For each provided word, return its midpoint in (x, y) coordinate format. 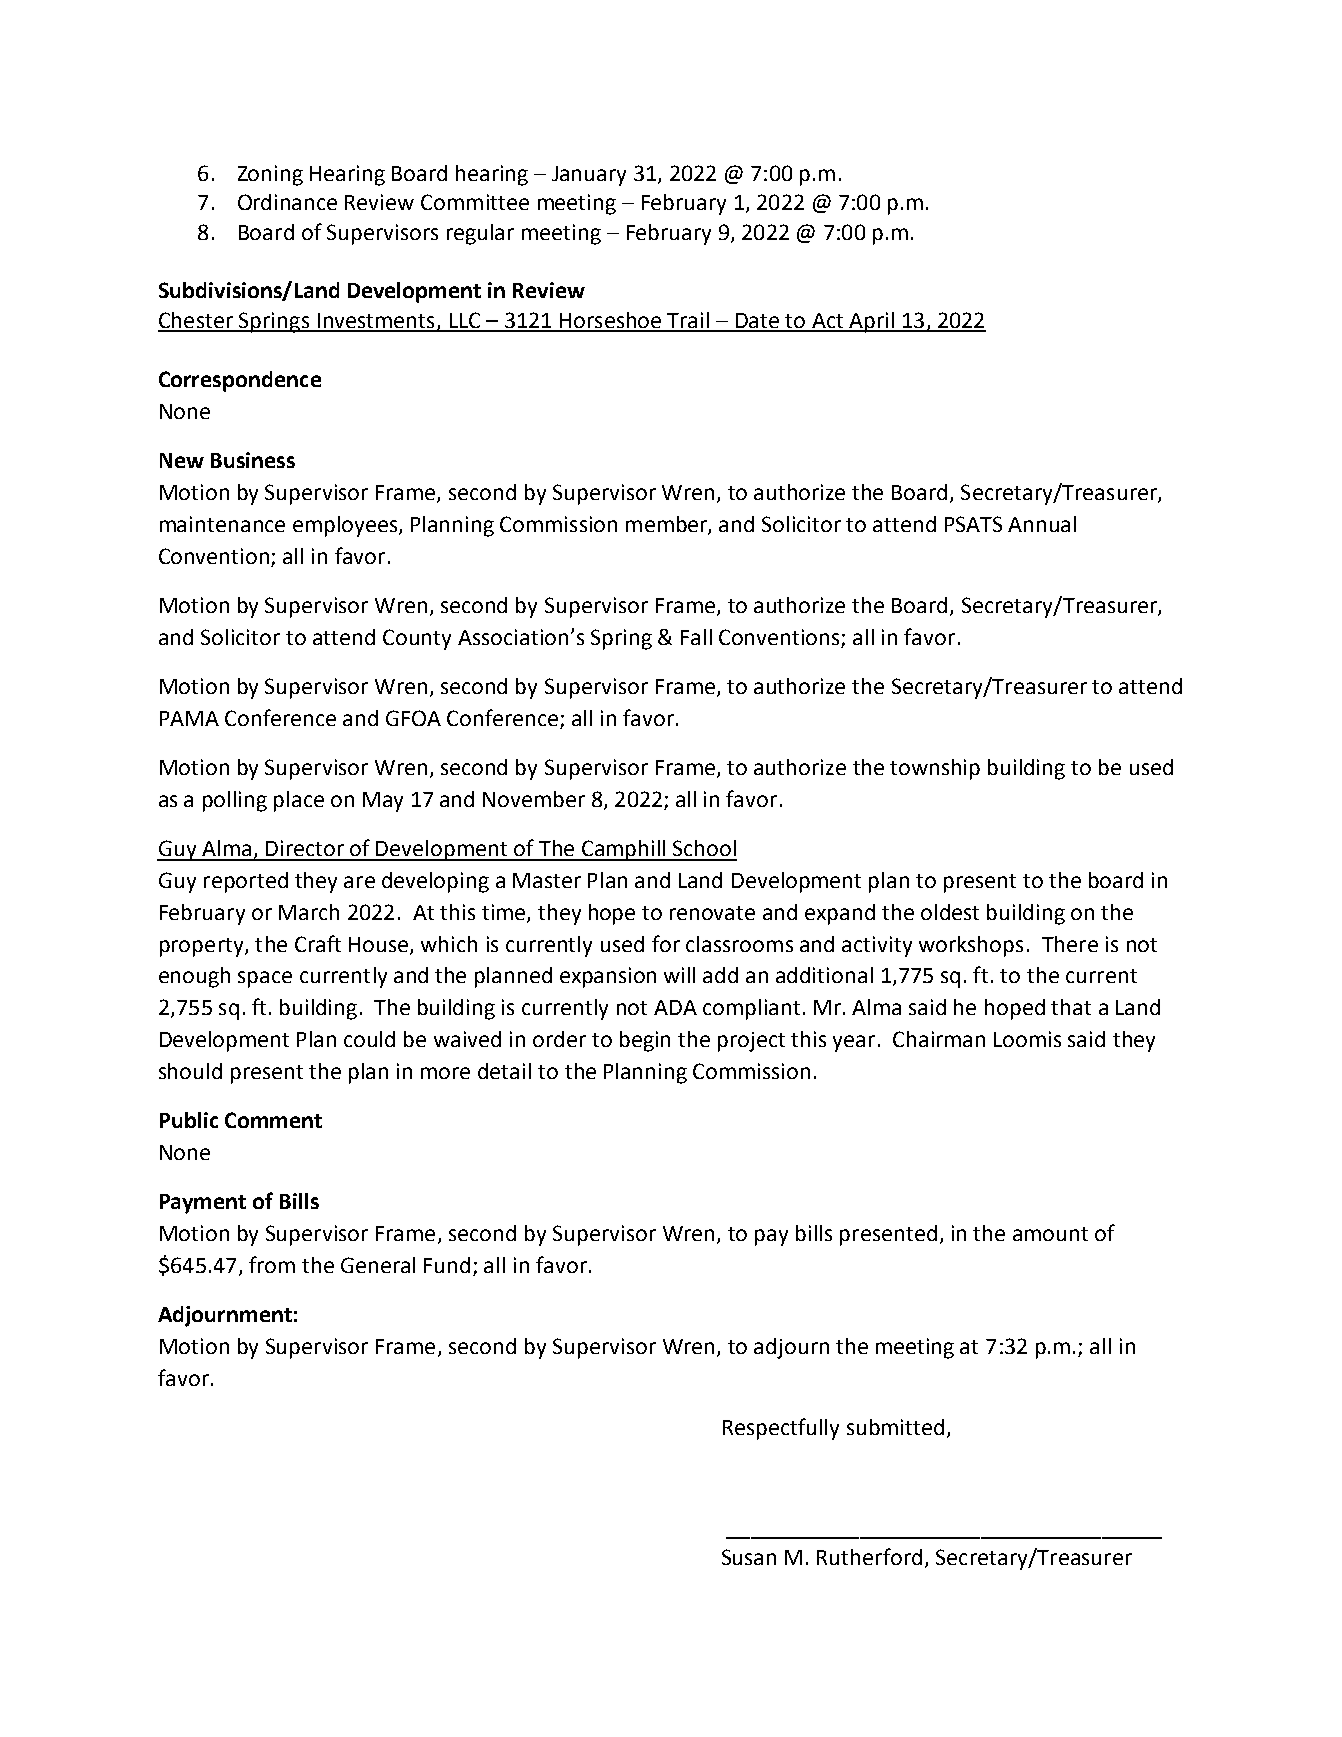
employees (346, 526)
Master (547, 880)
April (871, 322)
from (272, 1264)
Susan (749, 1557)
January (589, 176)
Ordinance (287, 202)
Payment (203, 1204)
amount (1050, 1234)
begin (645, 1041)
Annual (1042, 524)
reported (246, 882)
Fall (696, 637)
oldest (950, 912)
